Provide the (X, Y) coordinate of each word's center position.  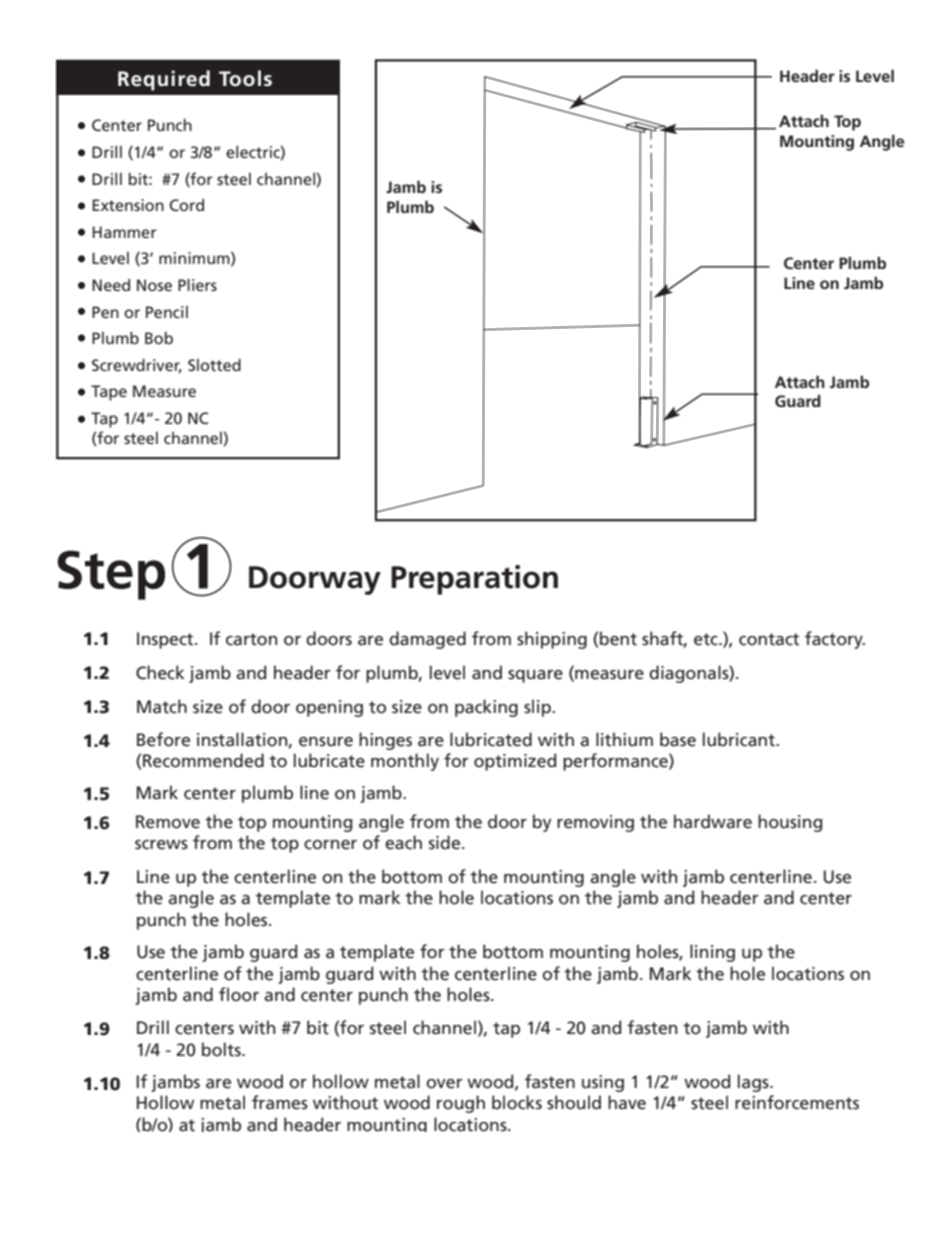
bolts (222, 1049)
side (446, 842)
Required (164, 80)
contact (769, 639)
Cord (186, 205)
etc (707, 639)
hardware (713, 821)
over (444, 1084)
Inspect (166, 640)
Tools (245, 78)
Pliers (197, 285)
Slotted (214, 364)
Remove (168, 822)
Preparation (474, 580)
